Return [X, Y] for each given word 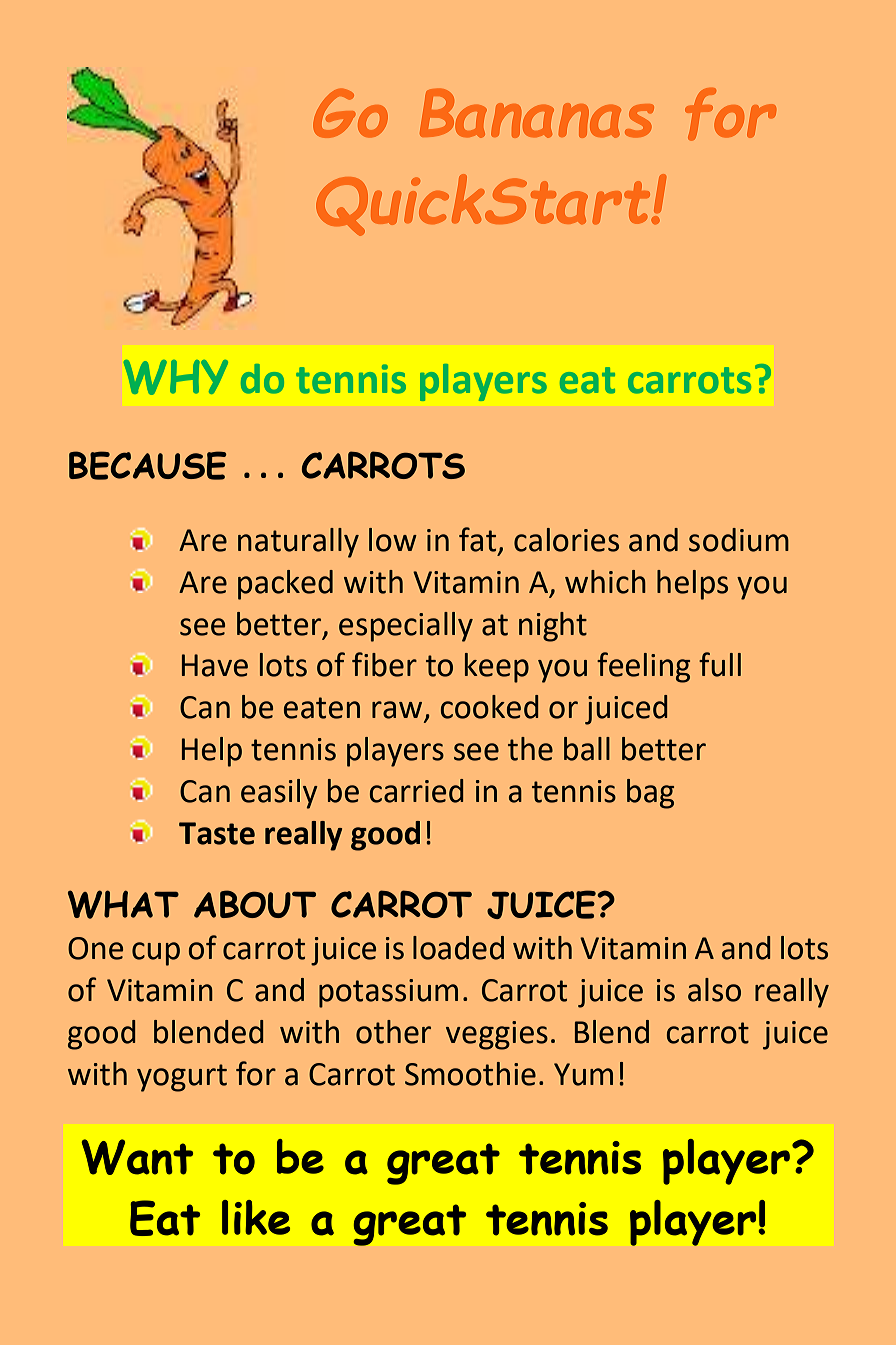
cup [156, 954]
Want [137, 1157]
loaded [458, 948]
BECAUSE [148, 465]
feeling [643, 667]
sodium [739, 540]
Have [215, 665]
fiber [384, 664]
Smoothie [470, 1074]
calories [566, 540]
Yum [583, 1074]
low [393, 540]
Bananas [537, 113]
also [714, 990]
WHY [175, 377]
